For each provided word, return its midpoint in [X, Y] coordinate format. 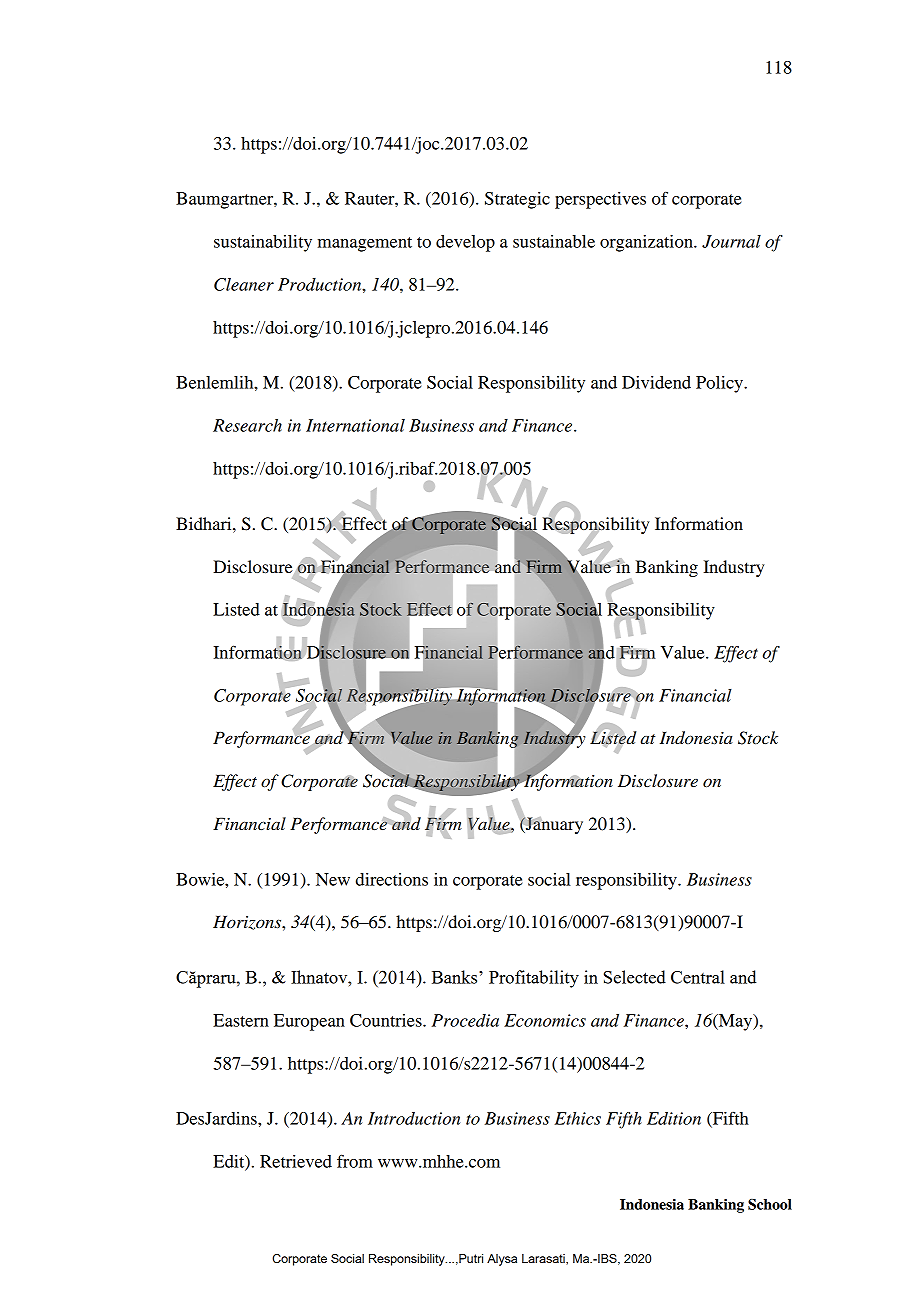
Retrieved [296, 1161]
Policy [720, 384]
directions [392, 879]
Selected [635, 977]
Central [698, 977]
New [333, 879]
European [309, 1022]
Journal [731, 241]
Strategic [517, 200]
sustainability [263, 243]
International [355, 425]
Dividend [656, 382]
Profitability [534, 979]
